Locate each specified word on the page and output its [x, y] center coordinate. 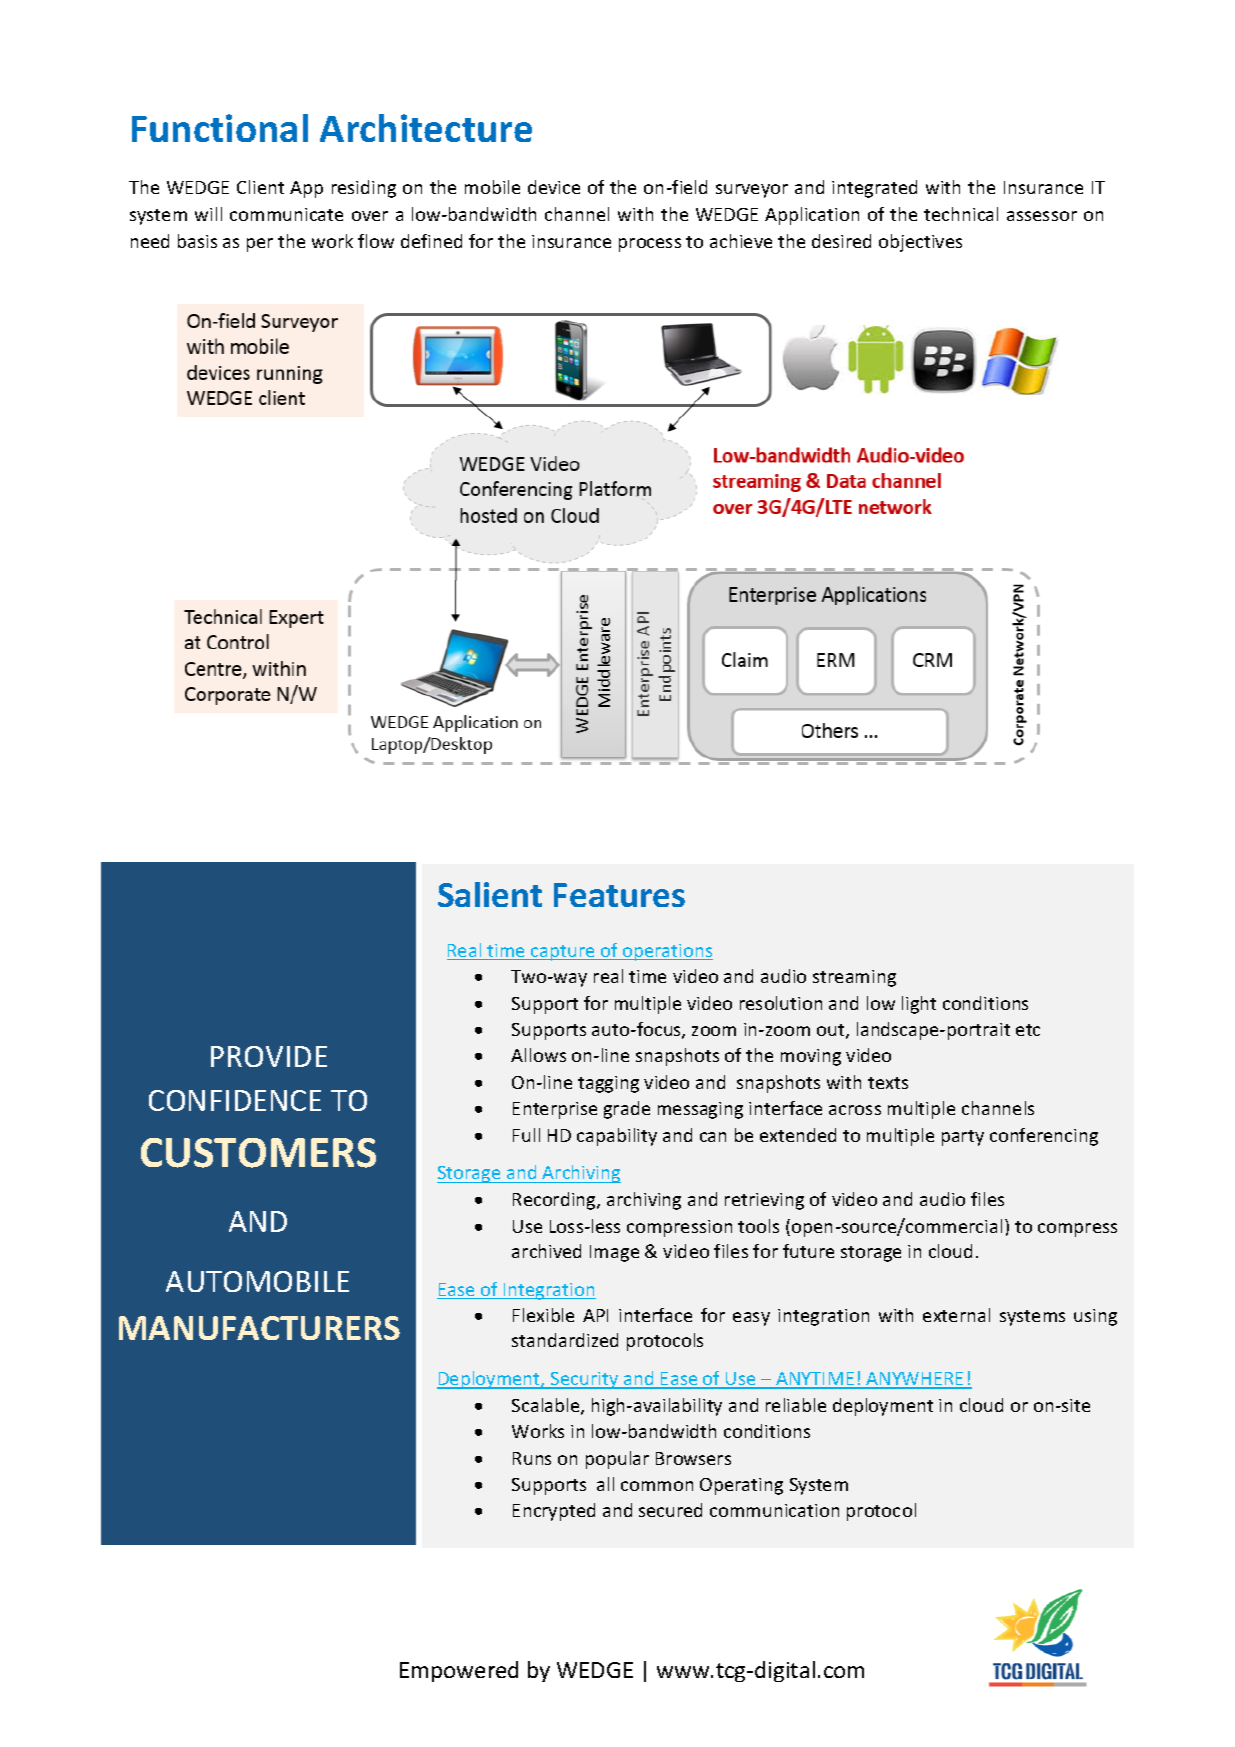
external [956, 1315]
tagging [608, 1084]
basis [197, 241]
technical [961, 214]
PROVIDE [269, 1056]
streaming [854, 978]
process [650, 245]
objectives [920, 243]
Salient [490, 894]
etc [1028, 1030]
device [554, 187]
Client [260, 187]
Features [619, 895]
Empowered [459, 1671]
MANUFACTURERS [259, 1328]
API [595, 1315]
